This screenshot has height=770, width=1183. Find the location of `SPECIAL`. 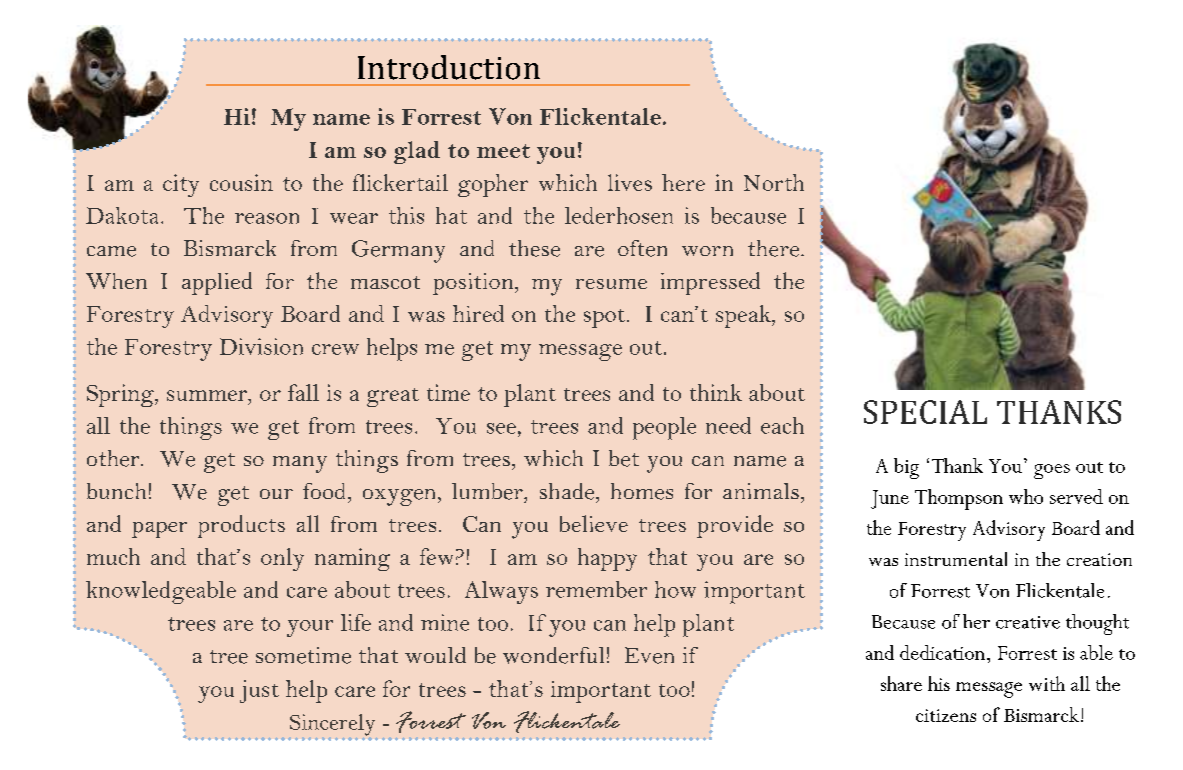

SPECIAL is located at coordinates (925, 412).
